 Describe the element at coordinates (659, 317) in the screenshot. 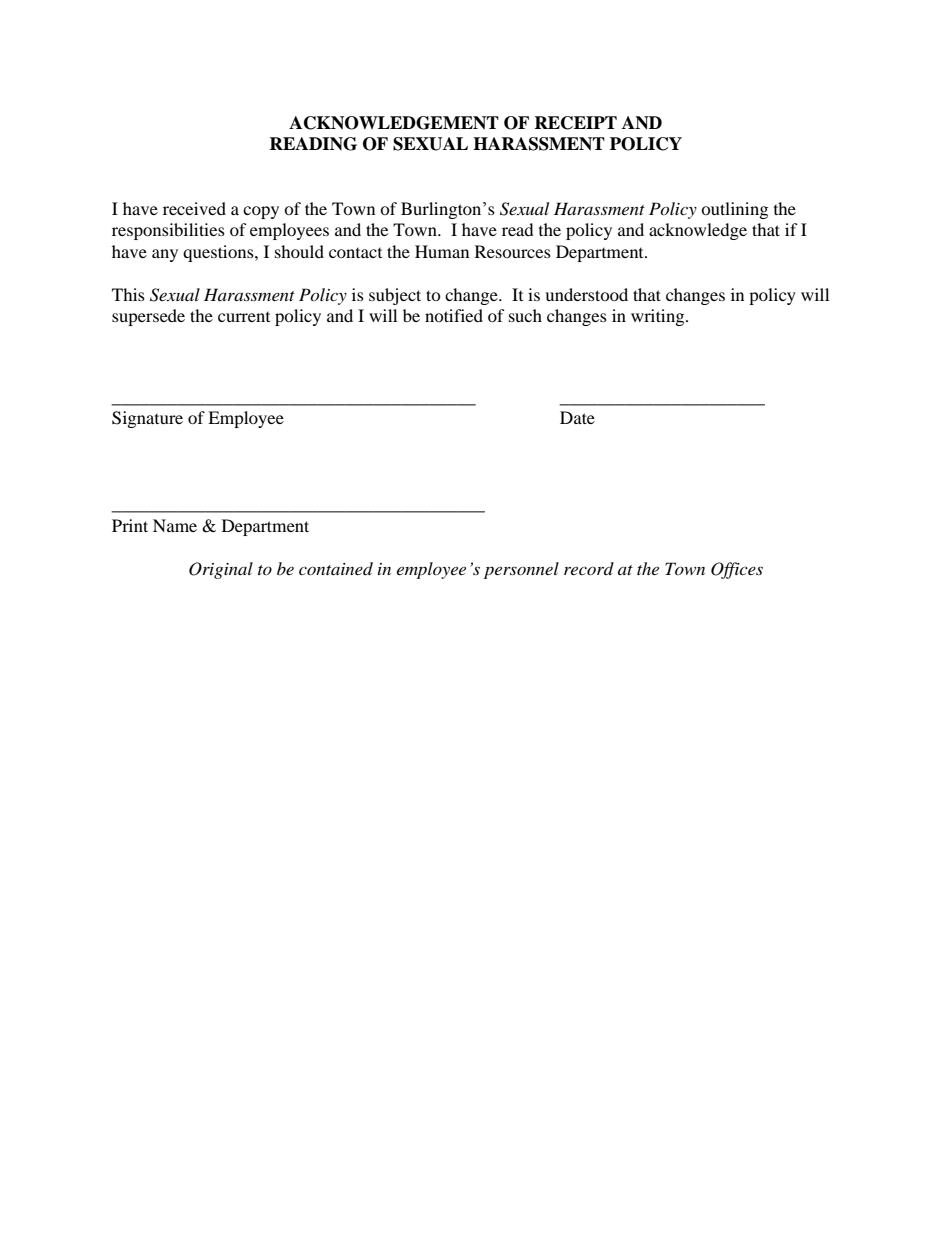

I see `writing` at that location.
